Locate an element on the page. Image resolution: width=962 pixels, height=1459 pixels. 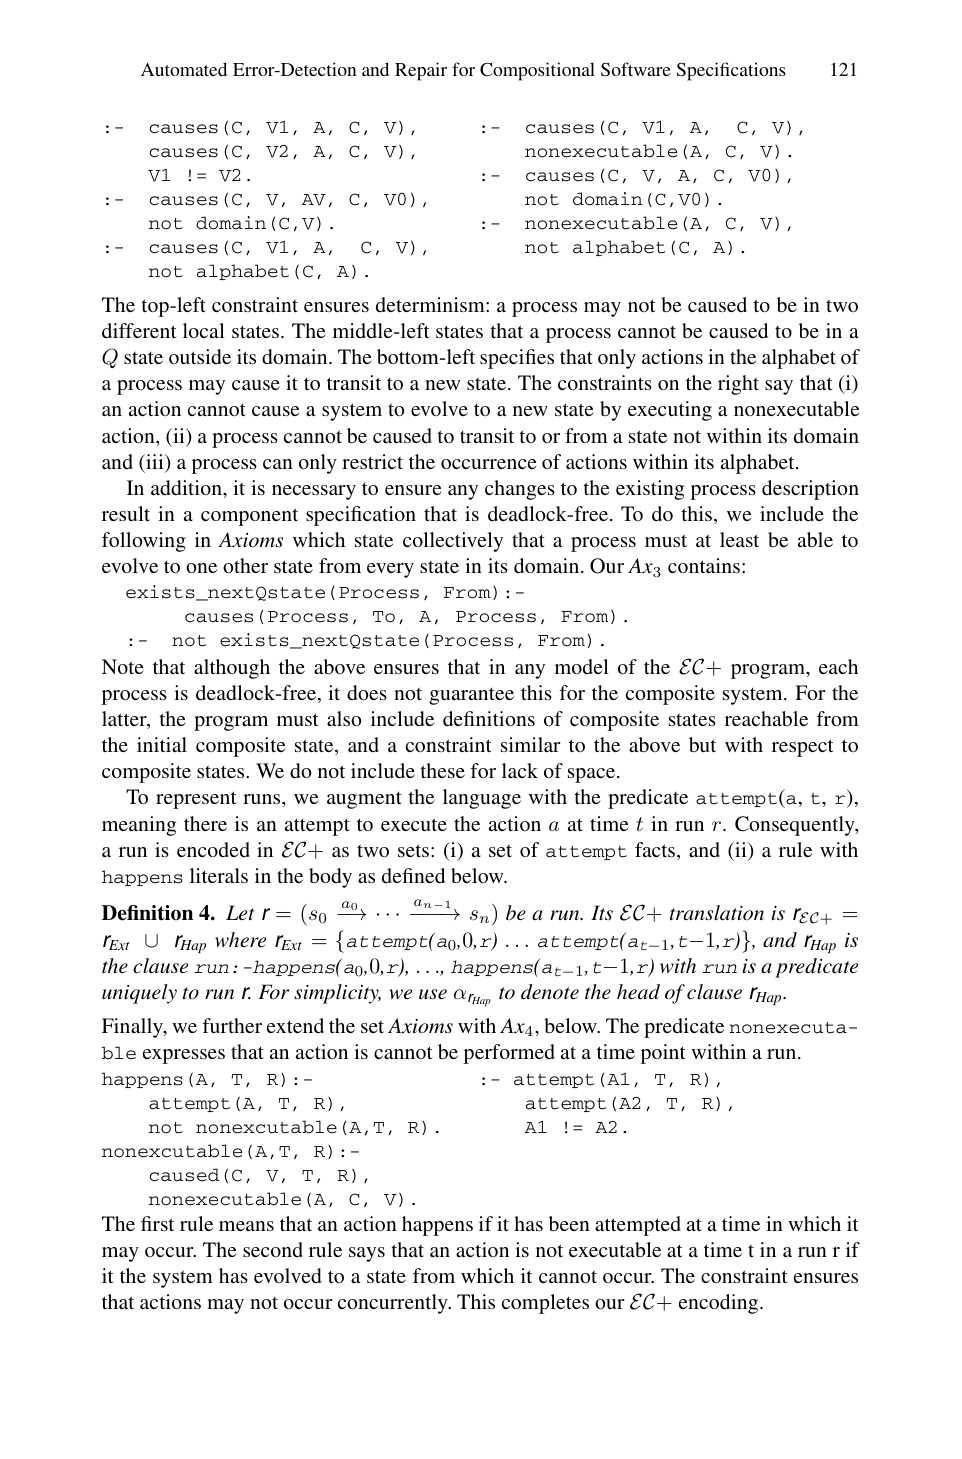
specifies is located at coordinates (517, 359).
